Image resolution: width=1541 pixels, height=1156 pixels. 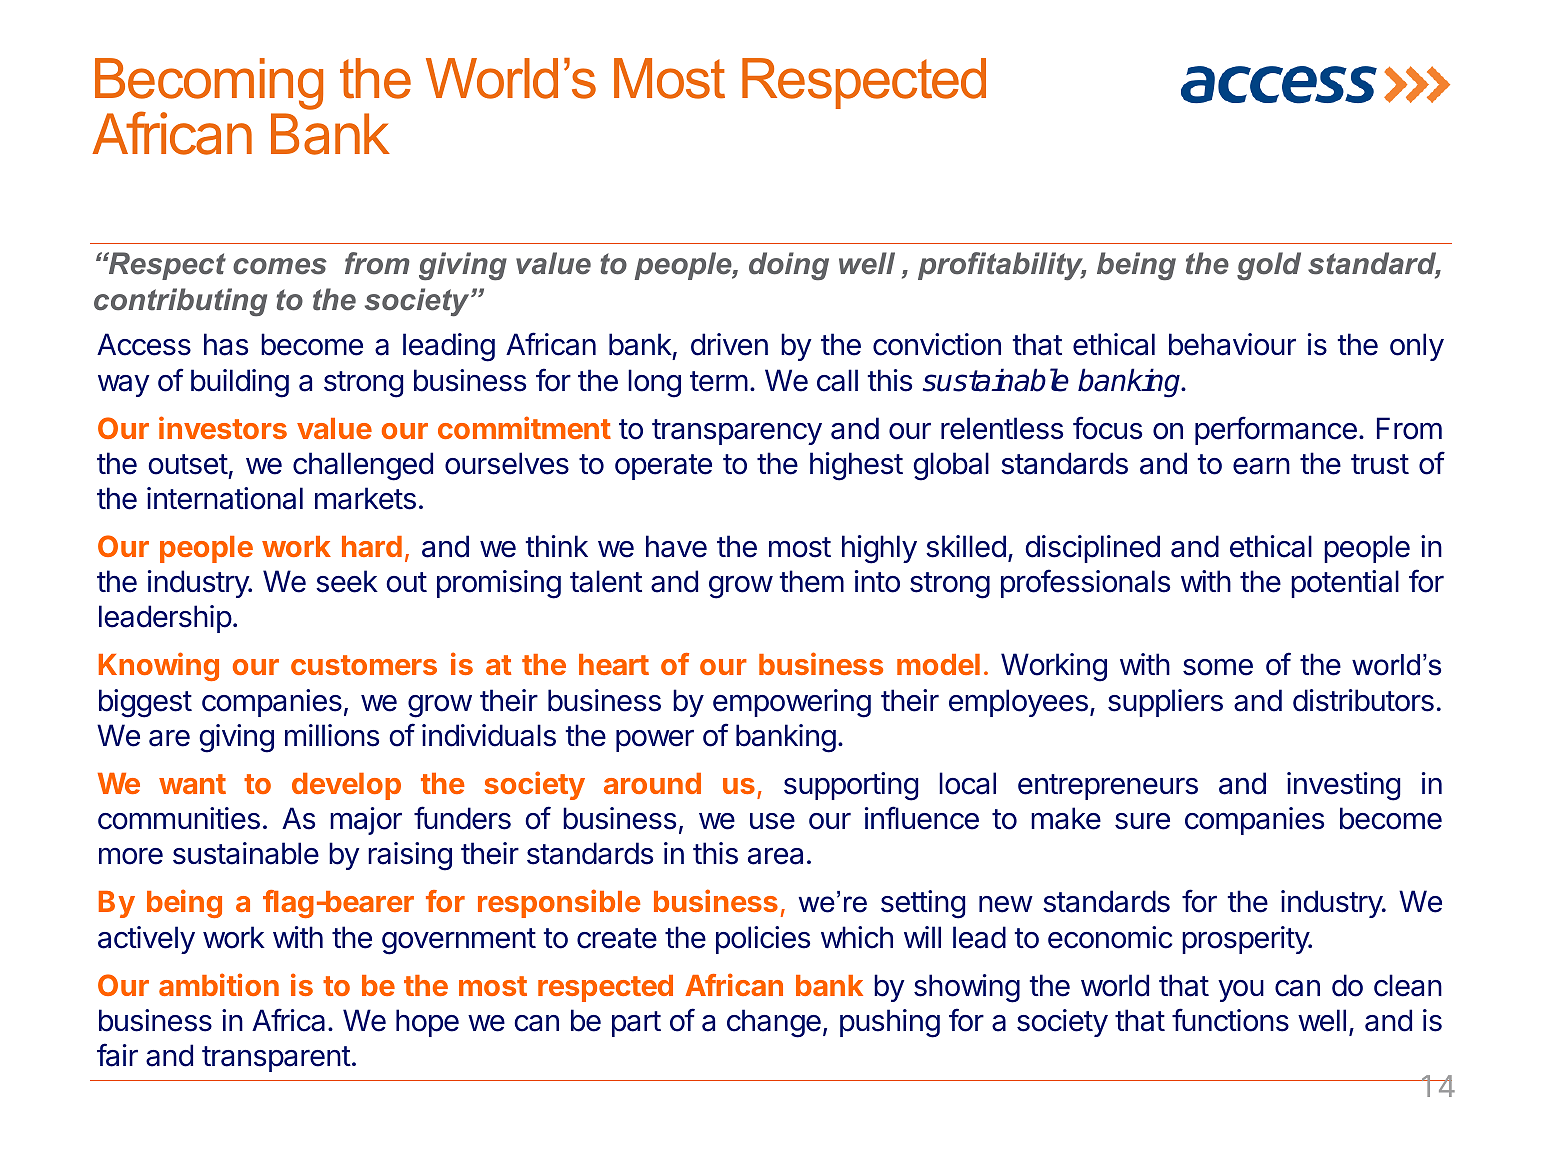 I want to click on some, so click(x=1218, y=667).
